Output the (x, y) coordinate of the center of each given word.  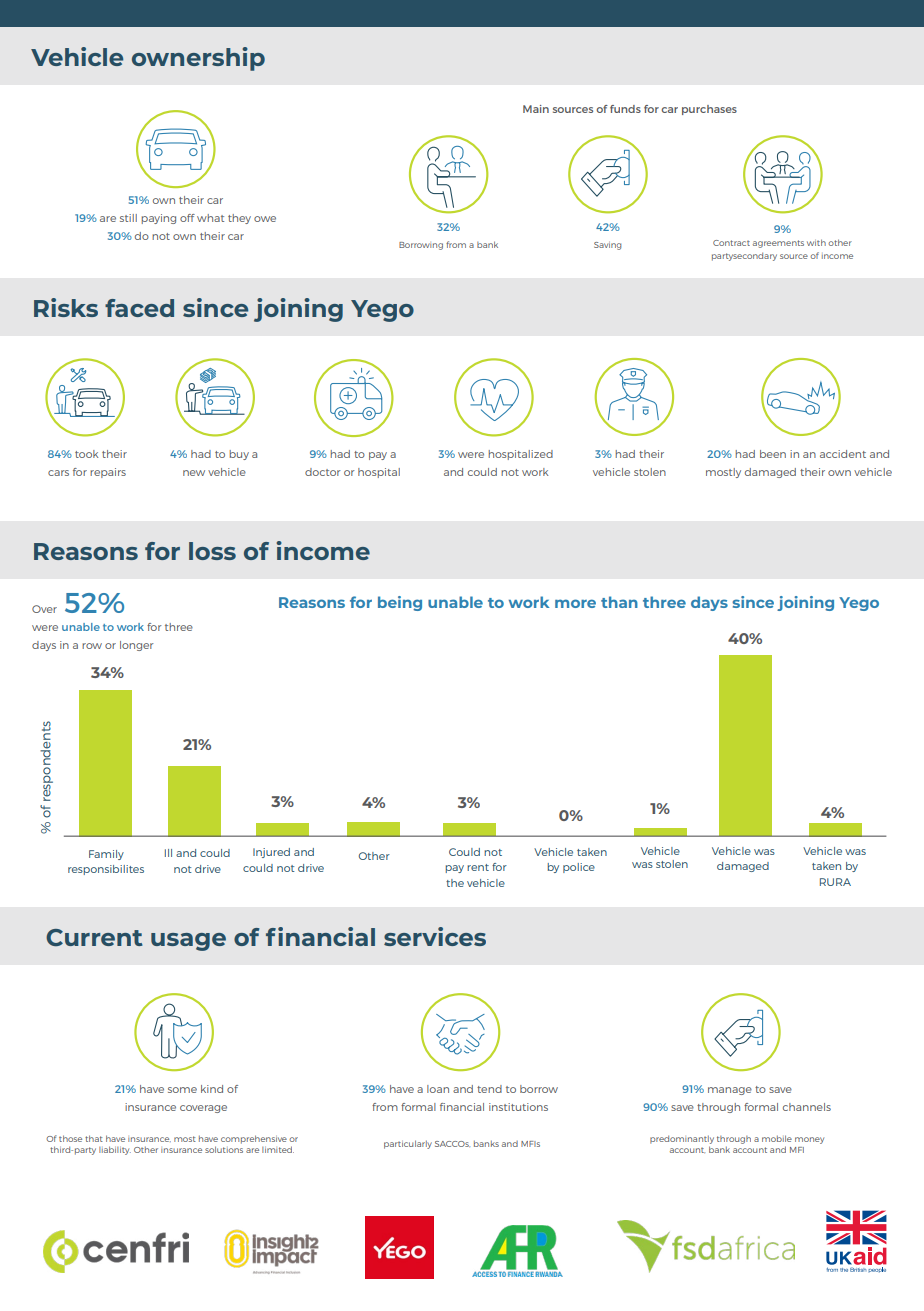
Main (536, 109)
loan (438, 1089)
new (194, 473)
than (619, 602)
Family (106, 855)
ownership (198, 59)
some (182, 1090)
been (773, 454)
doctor (323, 472)
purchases (709, 110)
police (579, 868)
